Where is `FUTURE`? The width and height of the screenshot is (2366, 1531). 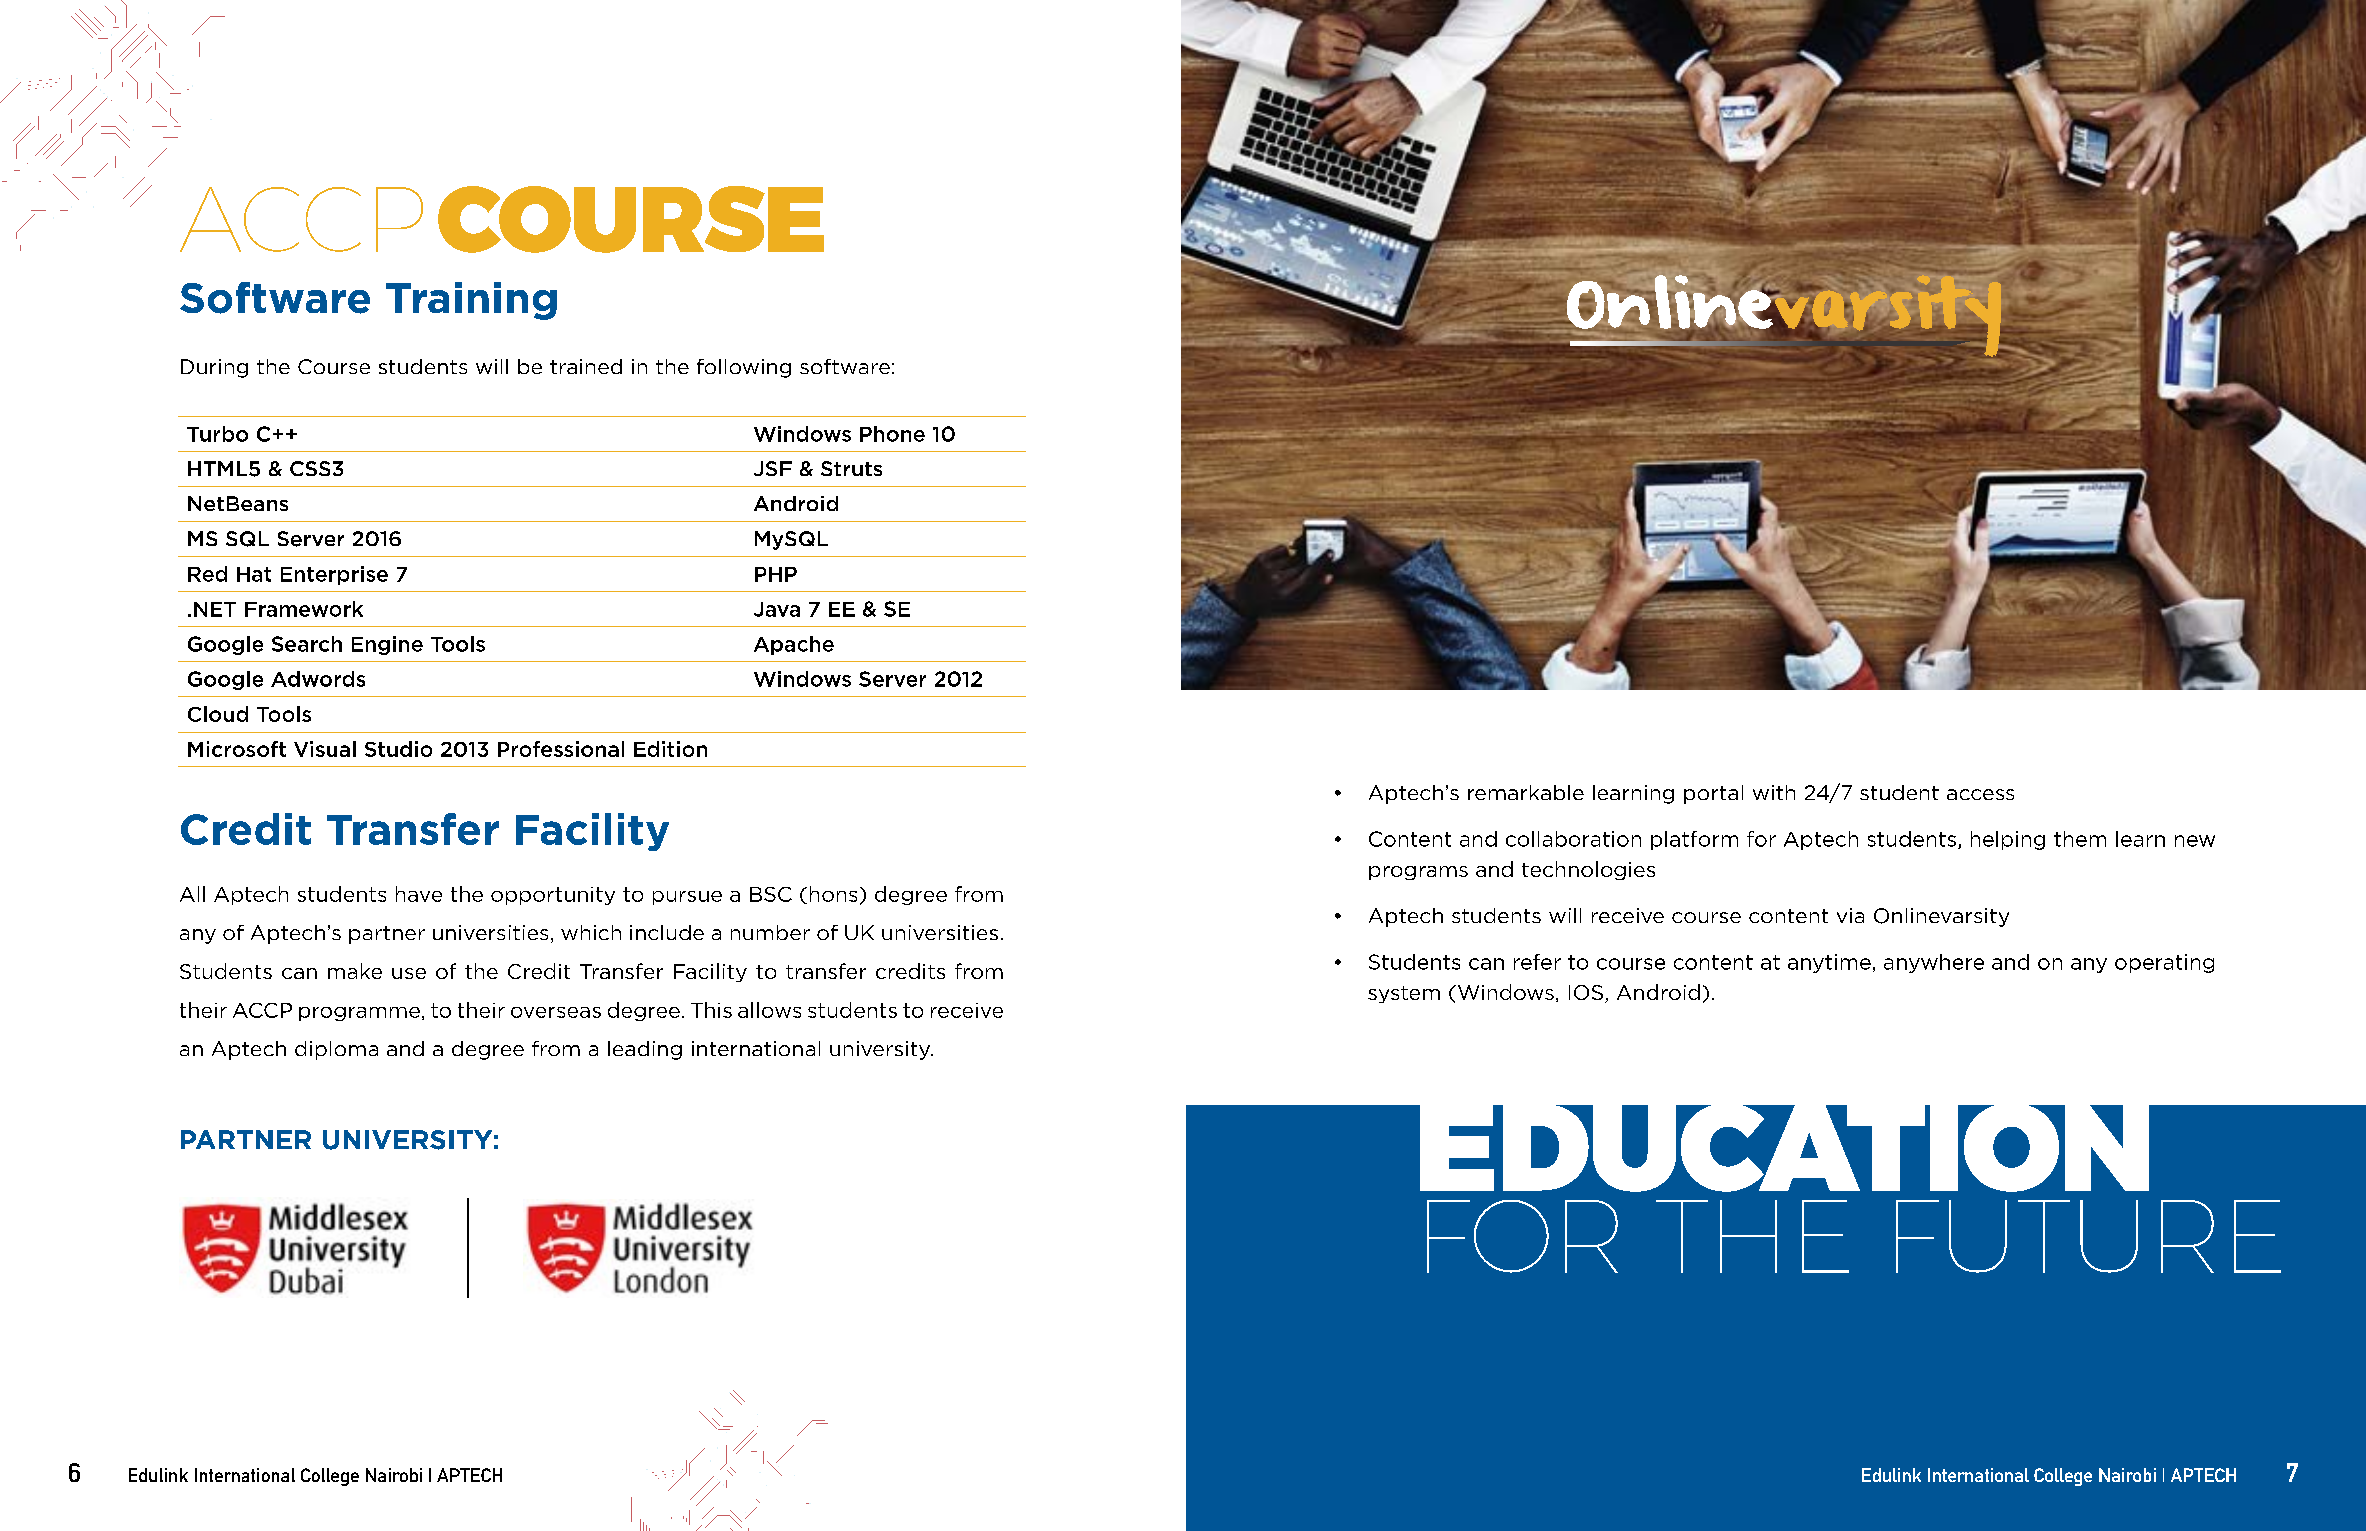
FUTURE is located at coordinates (2088, 1236).
